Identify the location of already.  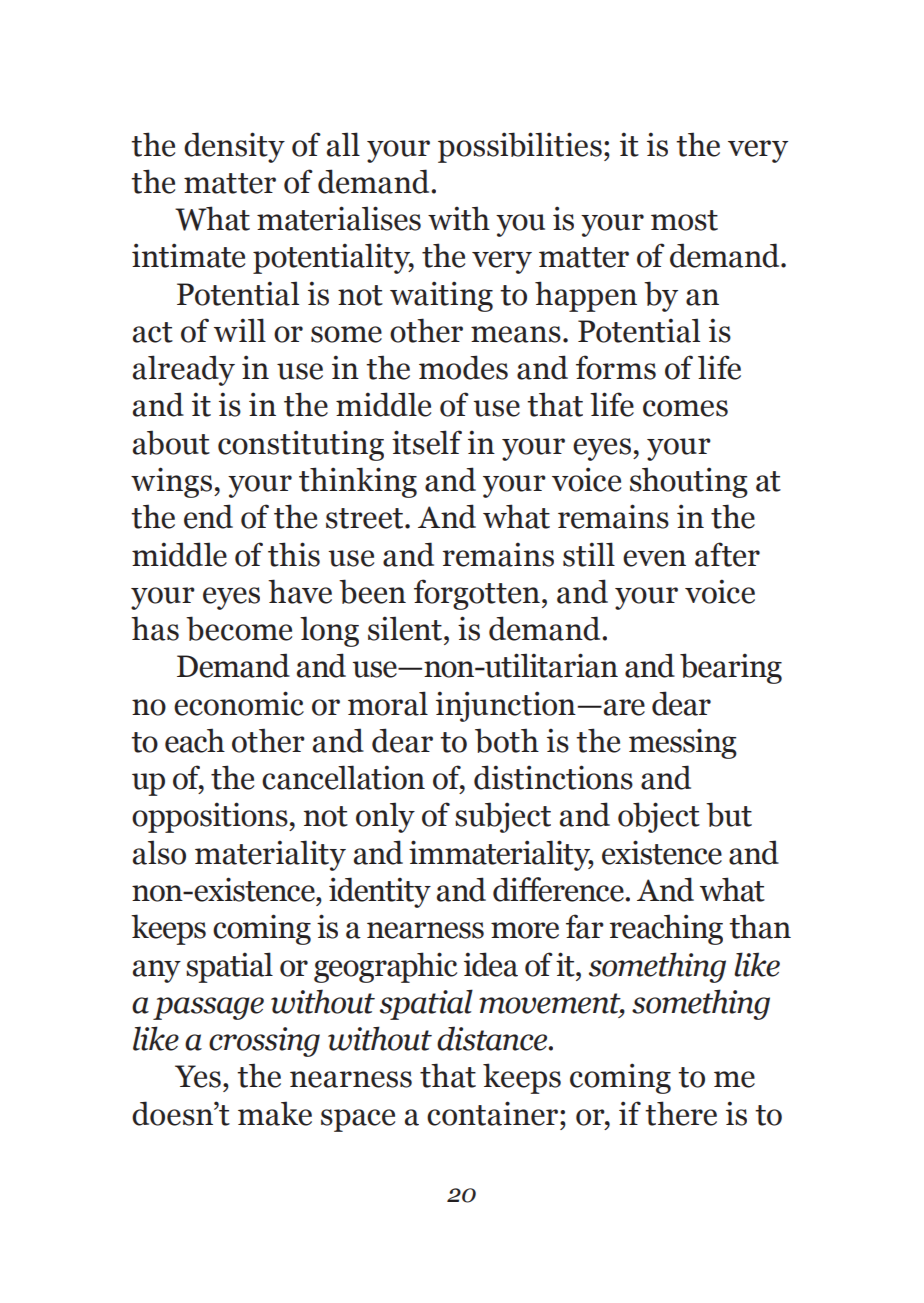
(184, 370).
